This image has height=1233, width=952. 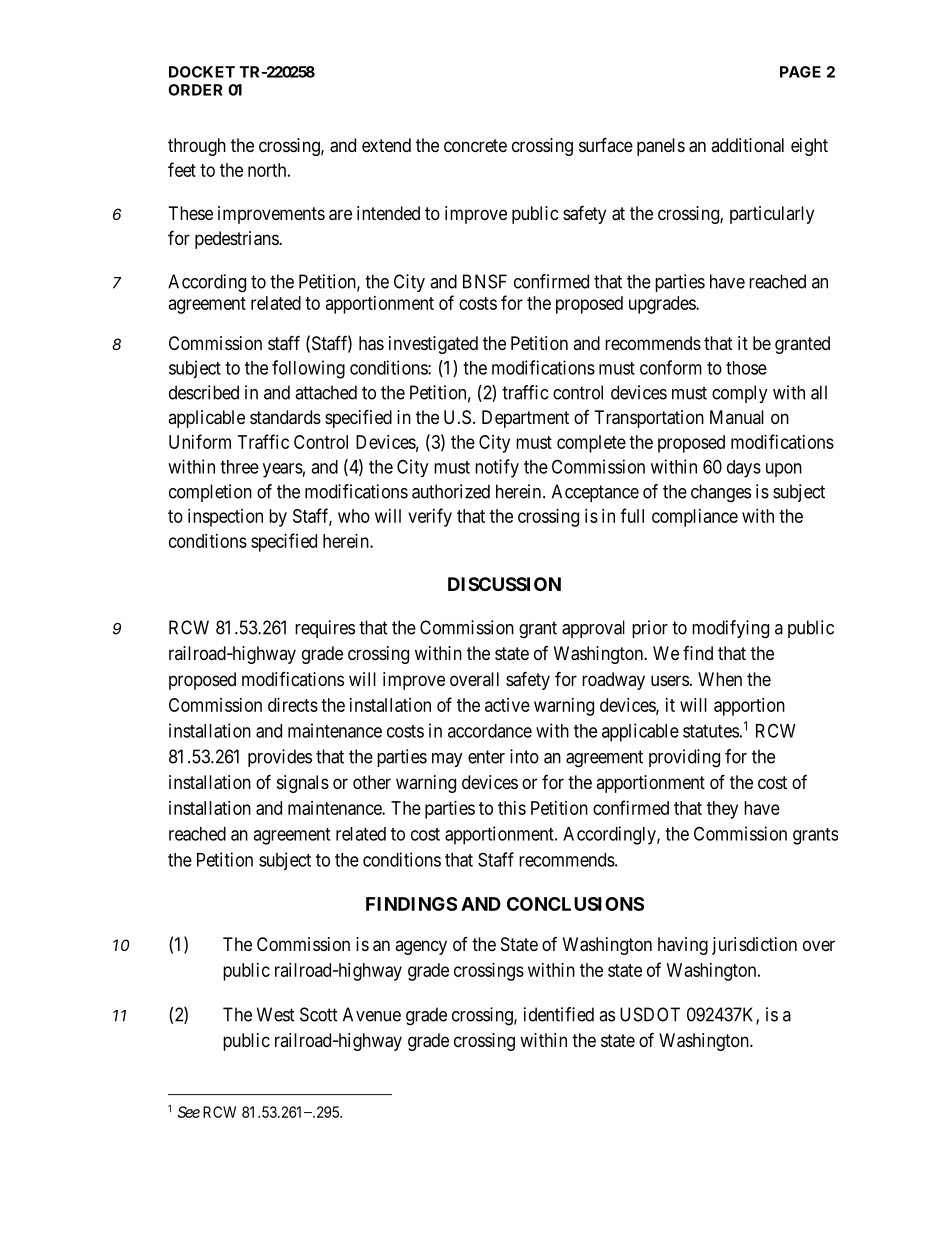 What do you see at coordinates (747, 145) in the image?
I see `additional` at bounding box center [747, 145].
